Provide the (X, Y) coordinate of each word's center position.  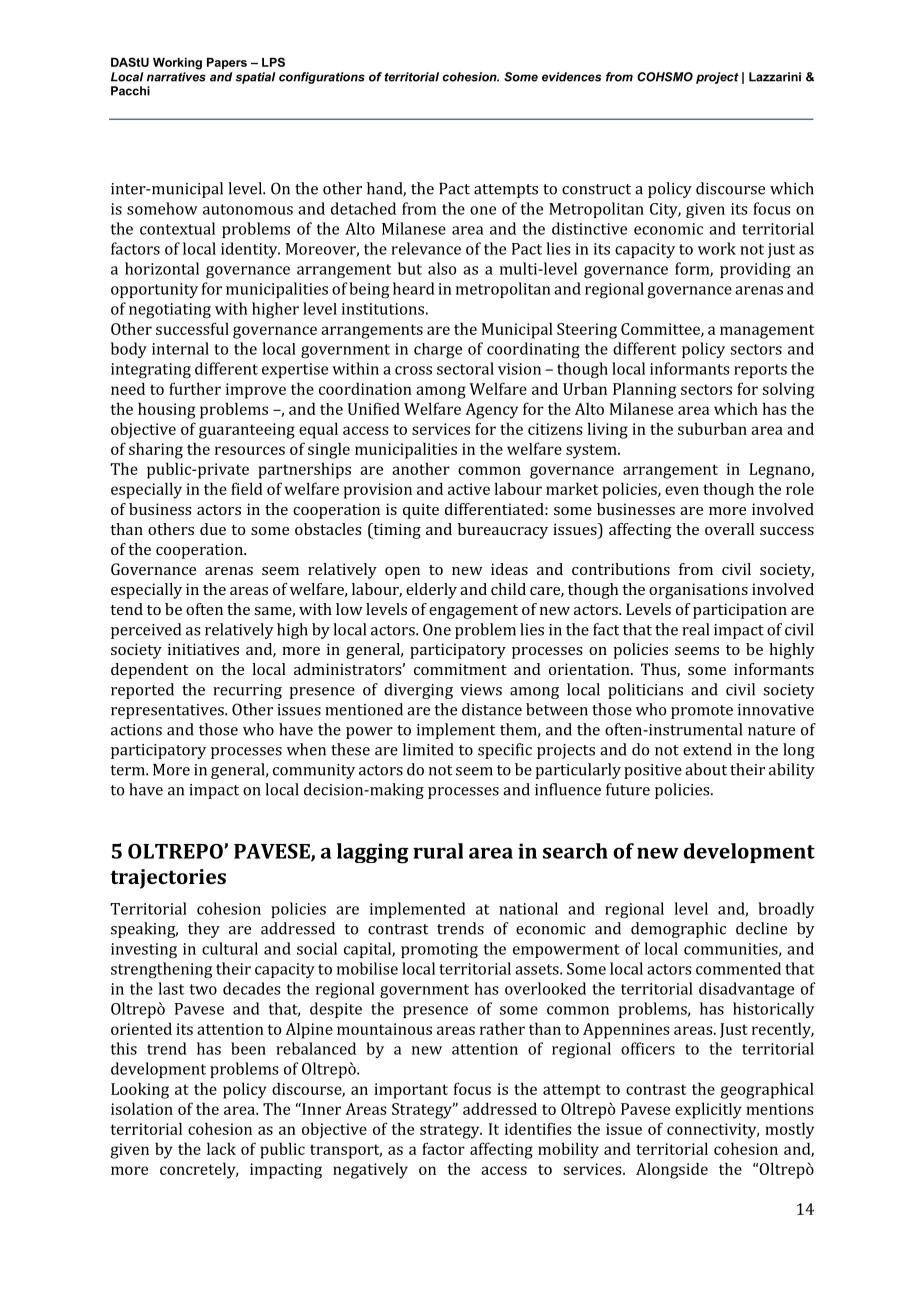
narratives (176, 77)
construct (596, 189)
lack (221, 1148)
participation (740, 611)
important (411, 1091)
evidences (571, 77)
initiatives (203, 649)
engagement (473, 612)
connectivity (713, 1131)
